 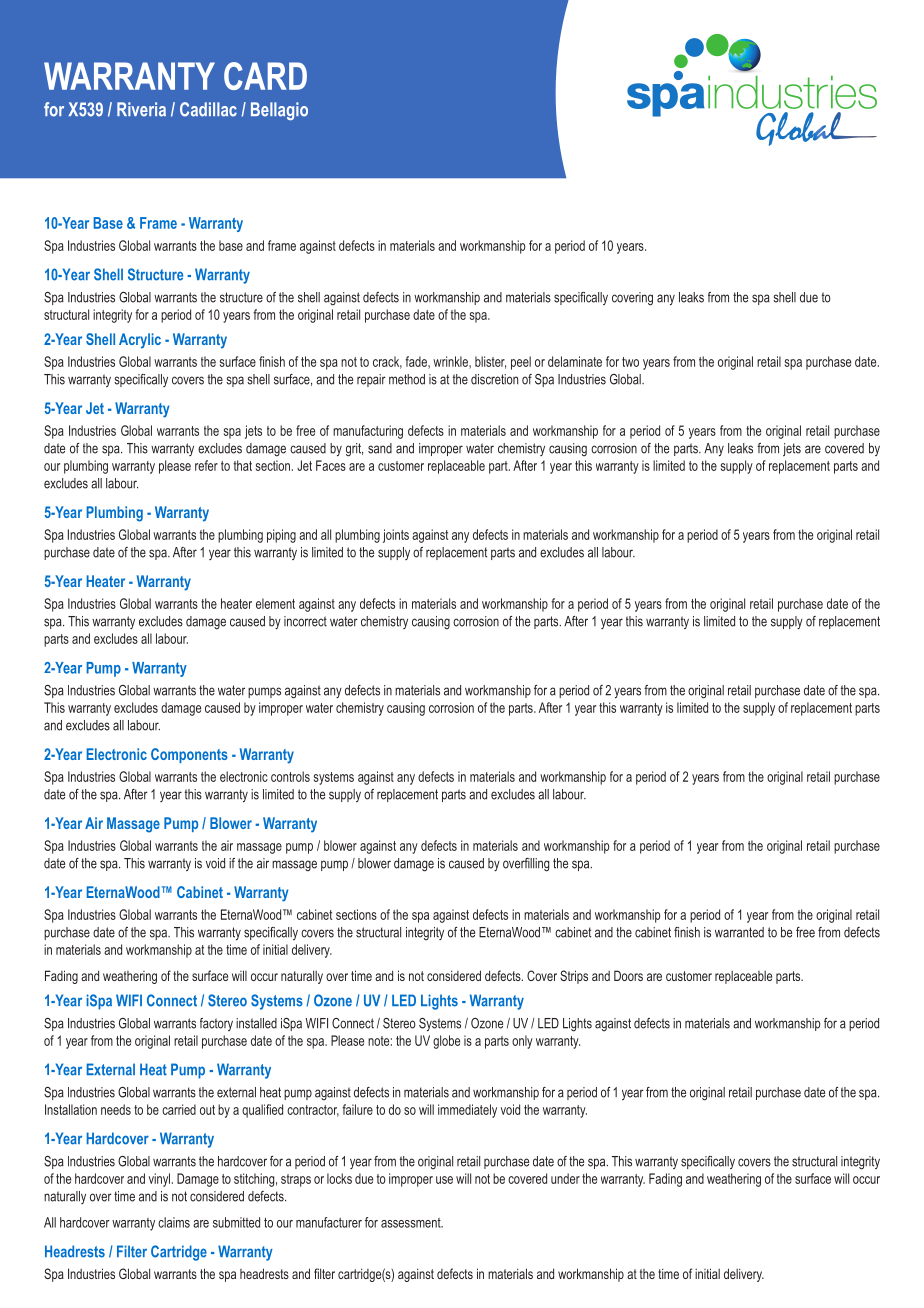 What do you see at coordinates (630, 362) in the document?
I see `two` at bounding box center [630, 362].
